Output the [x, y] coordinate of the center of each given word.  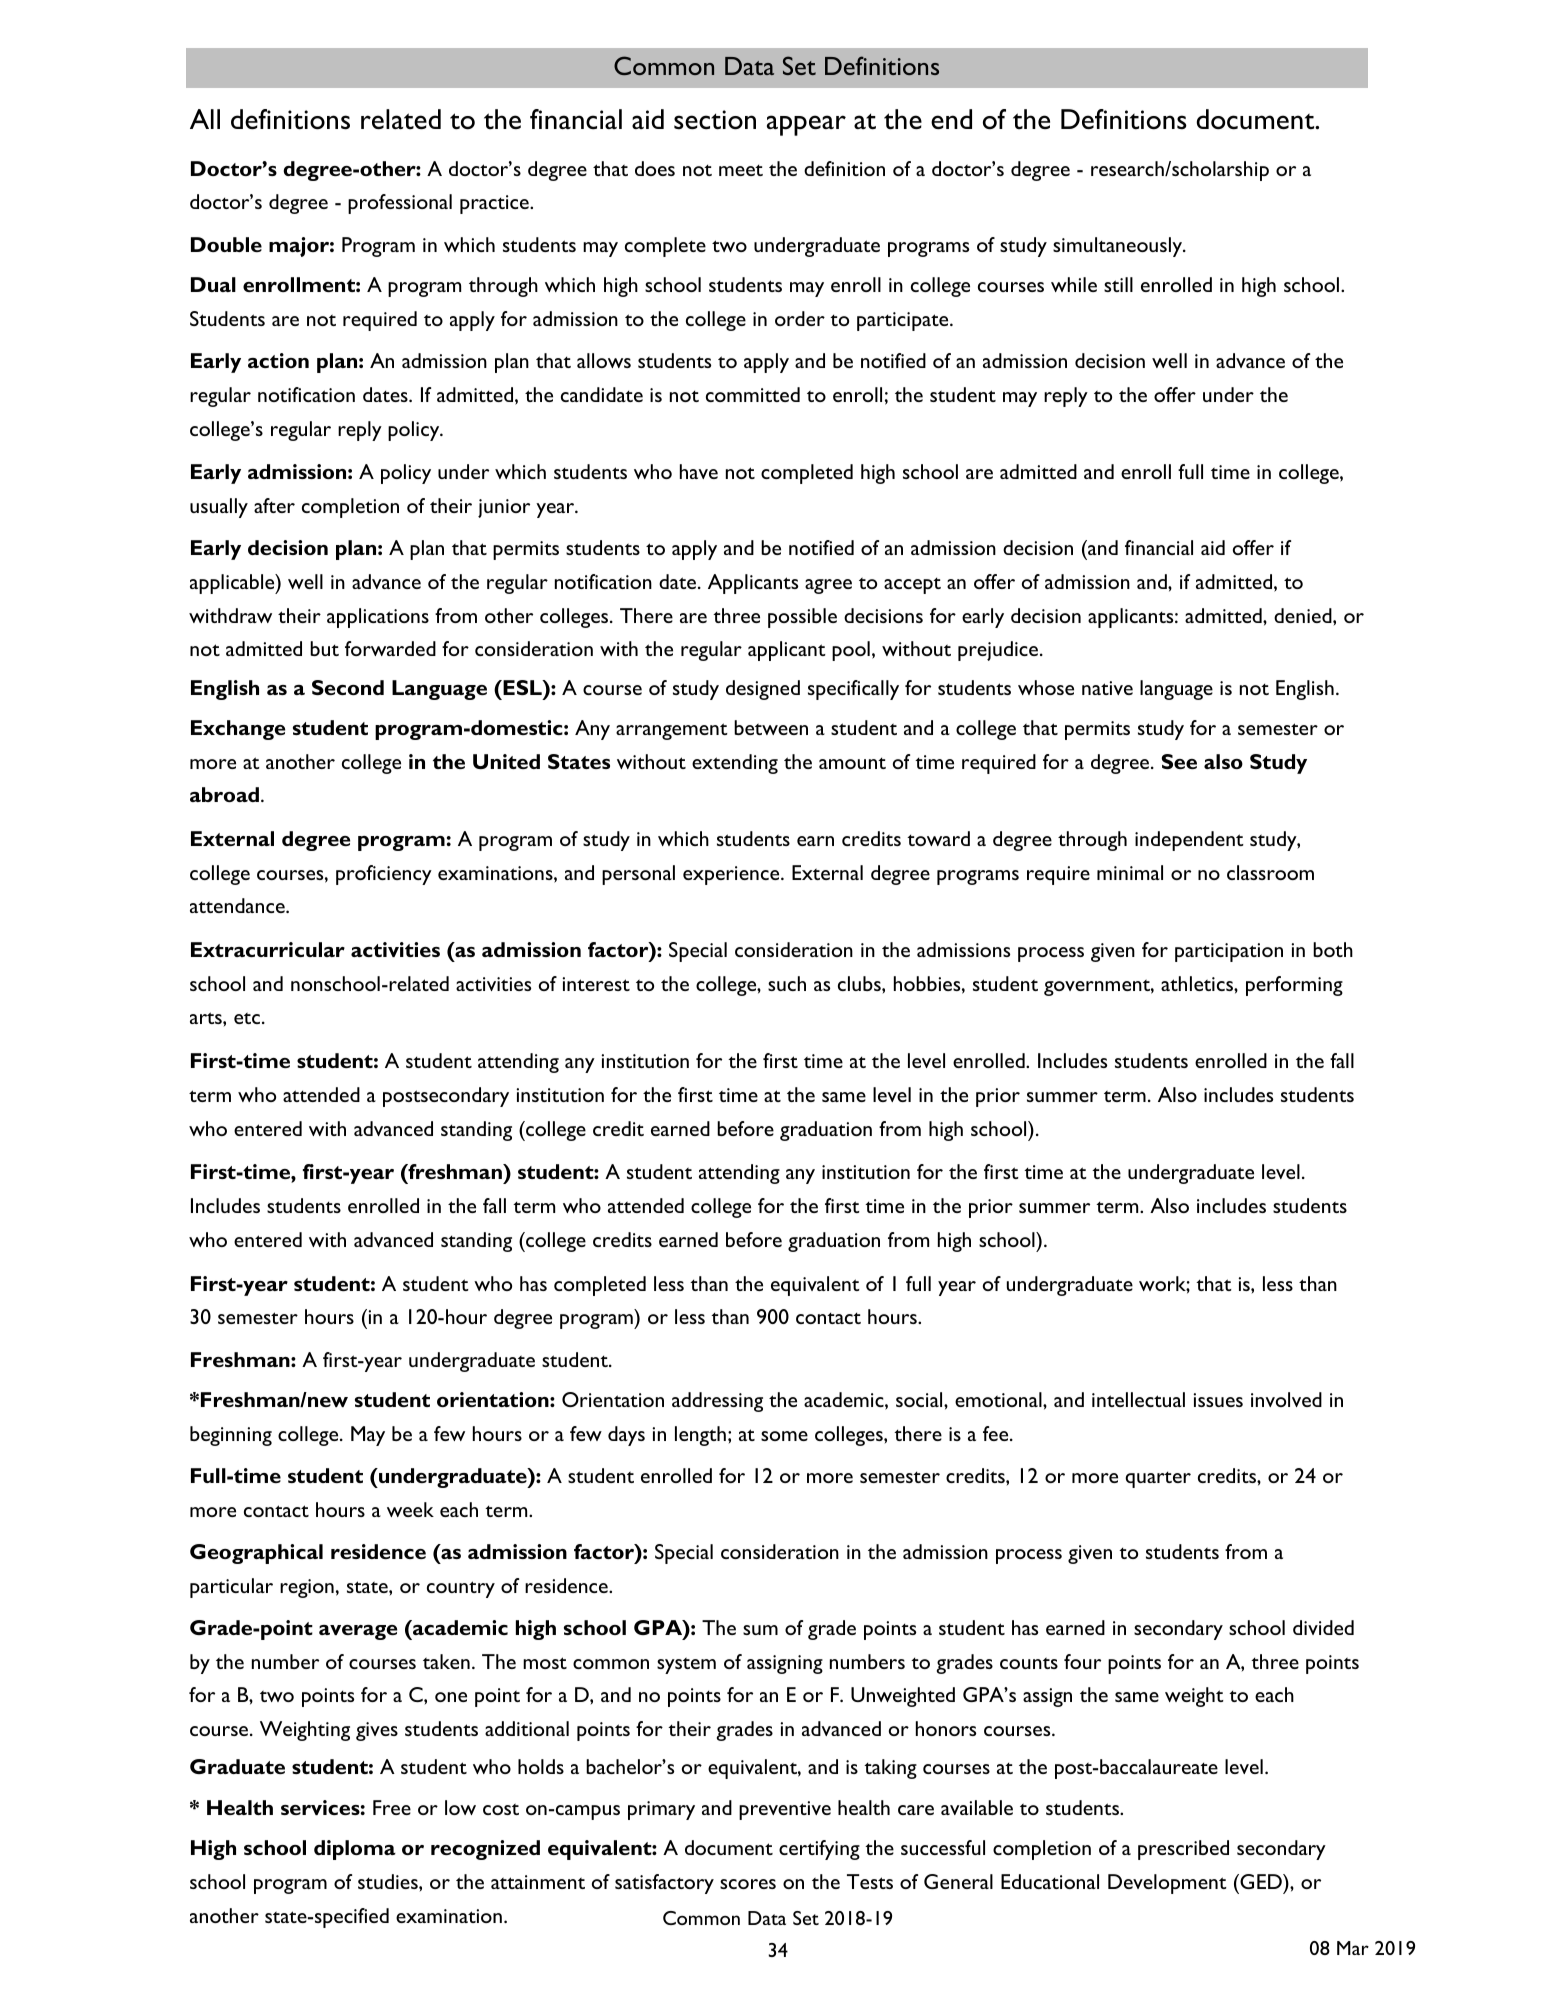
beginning [231, 1436]
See [1179, 761]
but [324, 648]
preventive [785, 1810]
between [771, 727]
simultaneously [1118, 247]
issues [1218, 1400]
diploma [355, 1850]
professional [400, 204]
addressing [717, 1402]
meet [741, 170]
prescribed [1183, 1850]
